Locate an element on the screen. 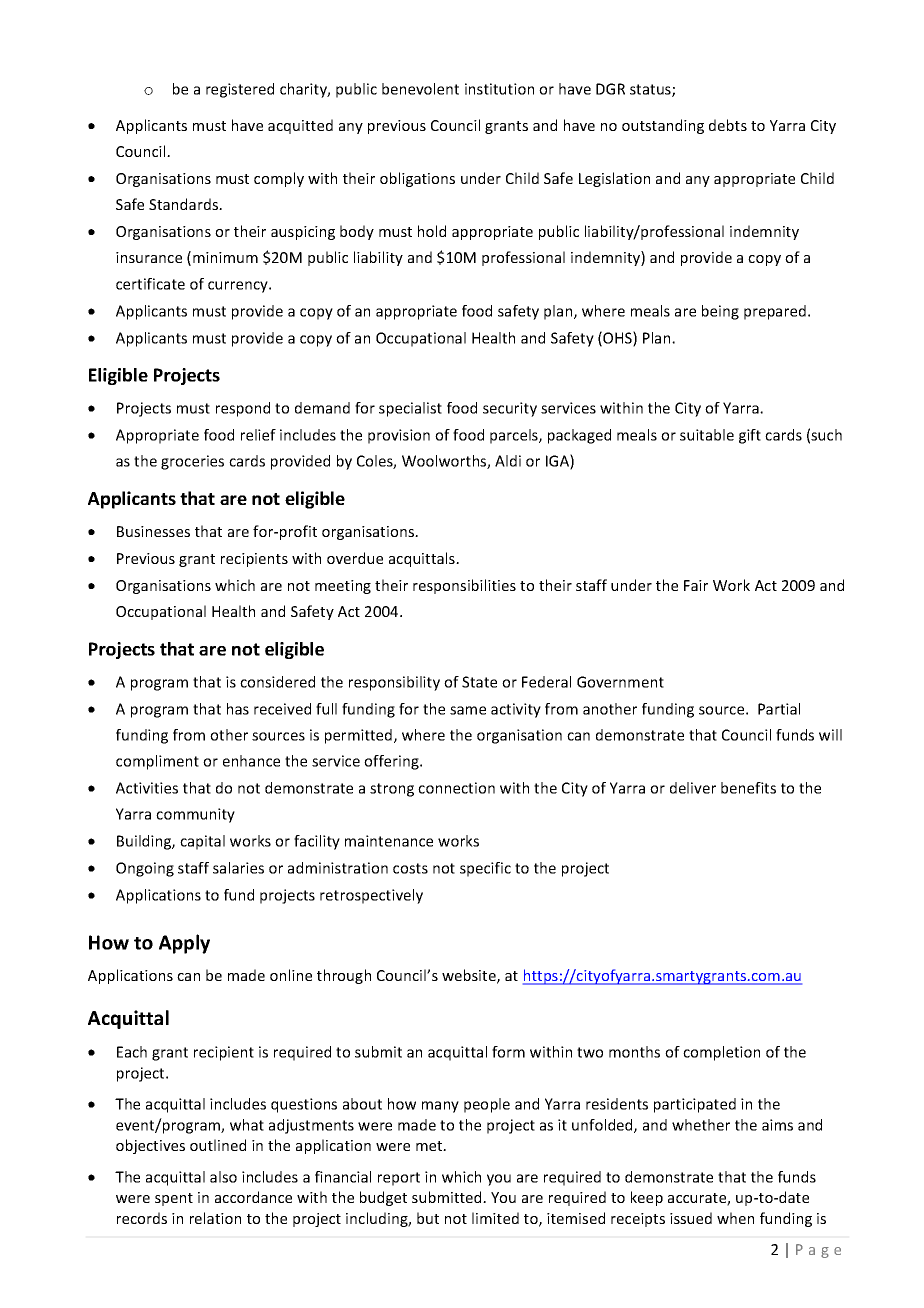 The height and width of the screenshot is (1308, 924). registered is located at coordinates (240, 90).
